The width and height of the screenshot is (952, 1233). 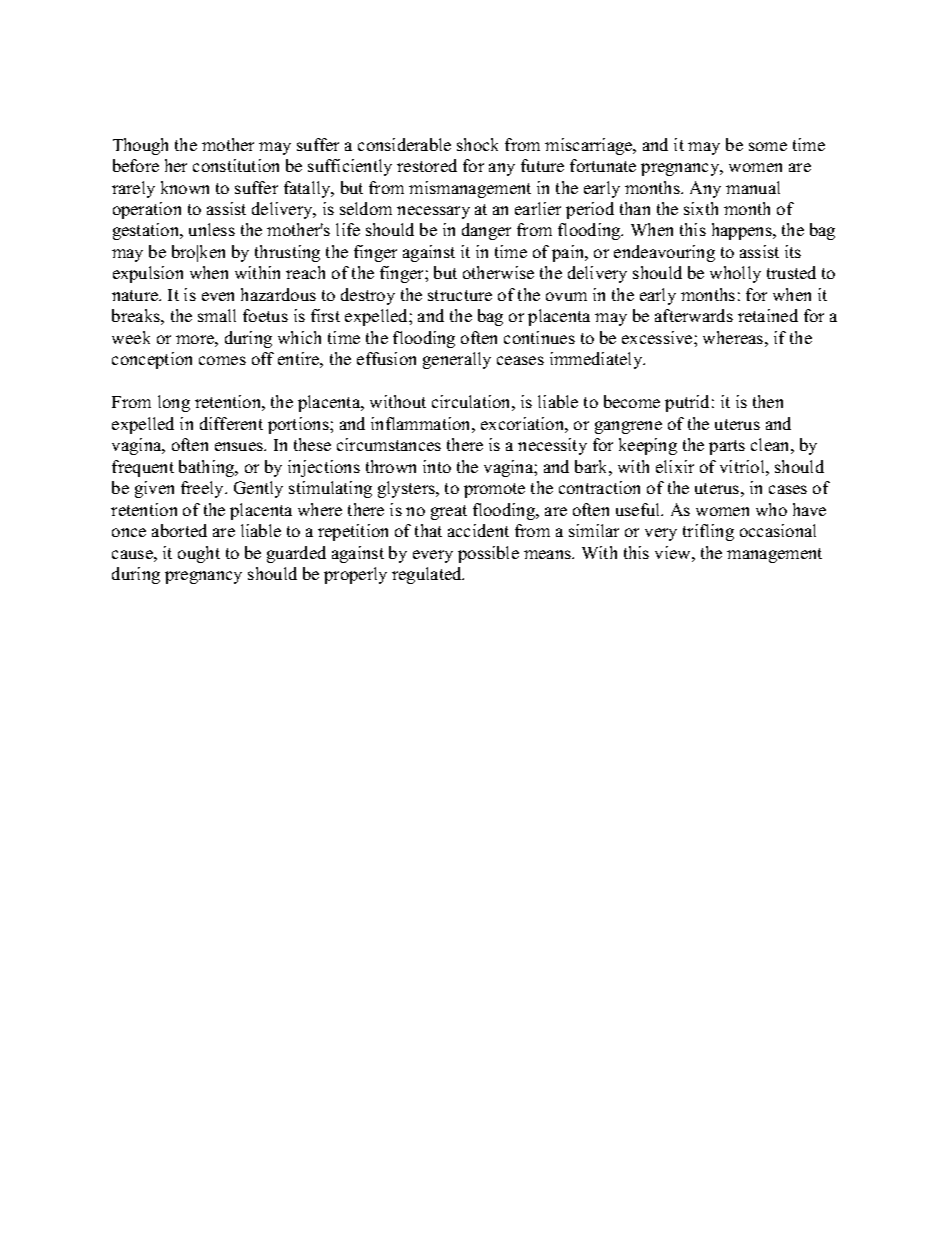 I want to click on some, so click(x=768, y=146).
